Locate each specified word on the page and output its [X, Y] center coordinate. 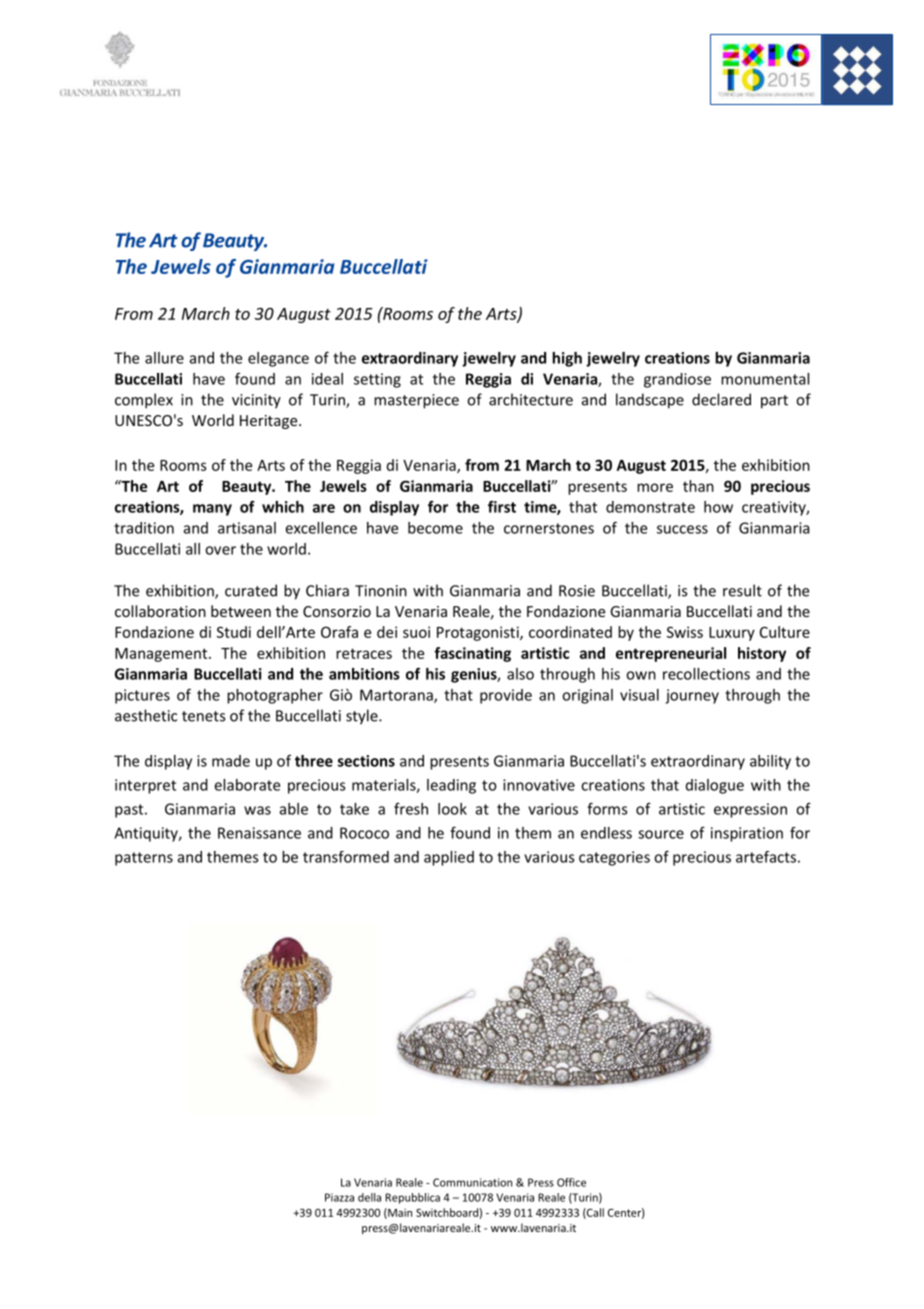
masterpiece [416, 401]
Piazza [339, 1197]
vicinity [256, 401]
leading [451, 786]
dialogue [715, 786]
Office [571, 1182]
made [231, 761]
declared [721, 399]
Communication [472, 1182]
